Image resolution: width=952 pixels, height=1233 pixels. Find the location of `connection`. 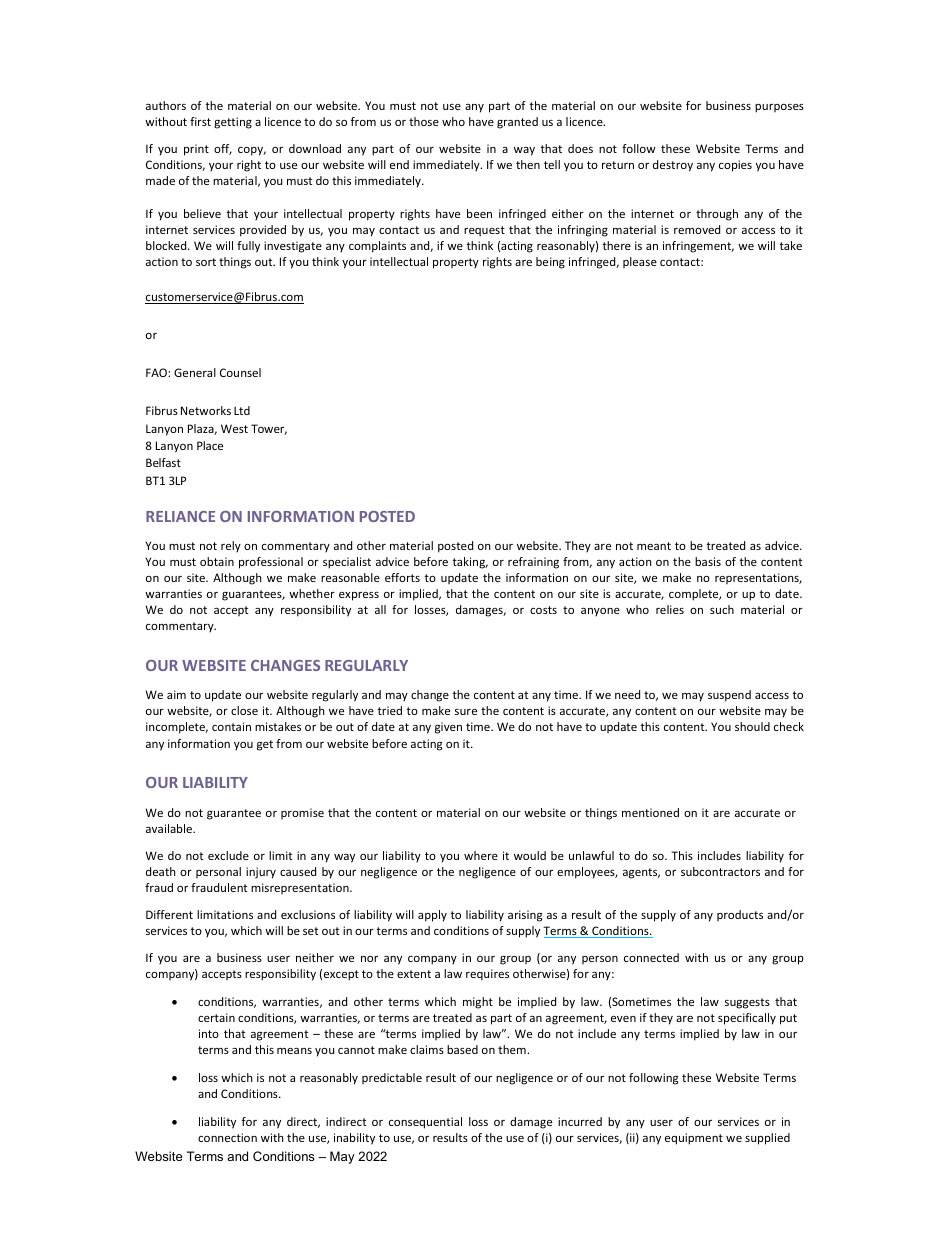

connection is located at coordinates (227, 1137).
